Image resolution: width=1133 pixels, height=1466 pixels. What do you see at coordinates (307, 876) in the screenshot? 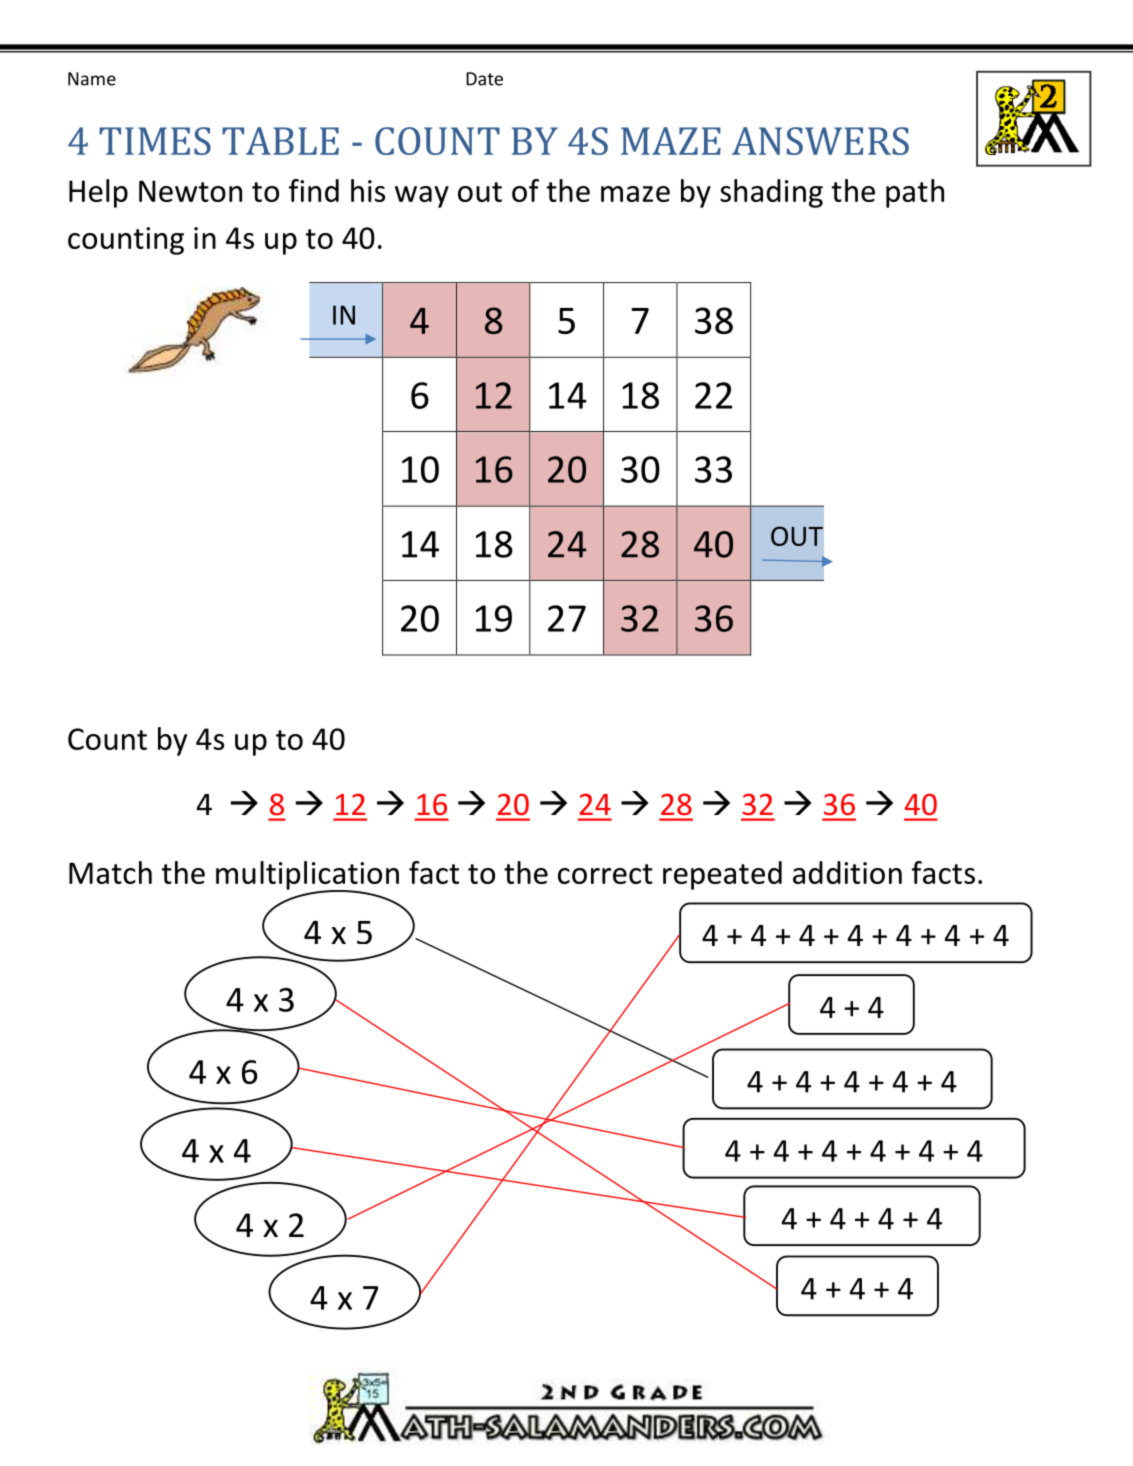
I see `multiplication` at bounding box center [307, 876].
